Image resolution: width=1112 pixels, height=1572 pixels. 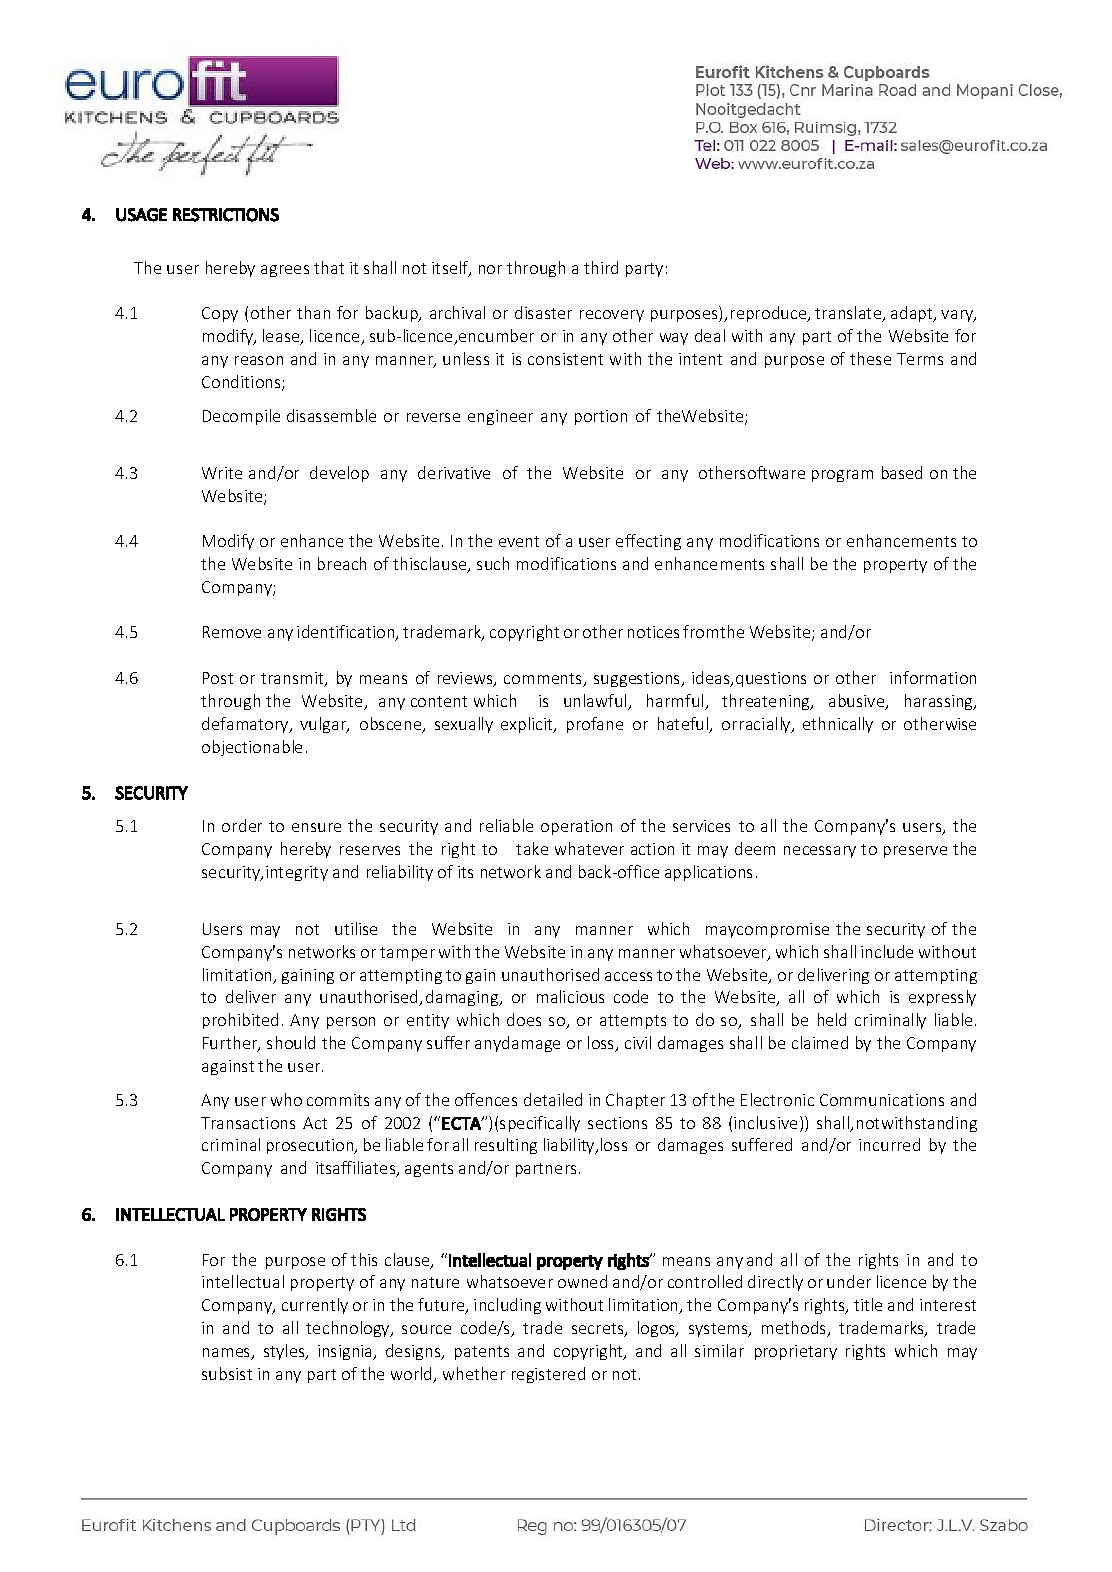 I want to click on RESTRICTIONS, so click(x=226, y=215).
